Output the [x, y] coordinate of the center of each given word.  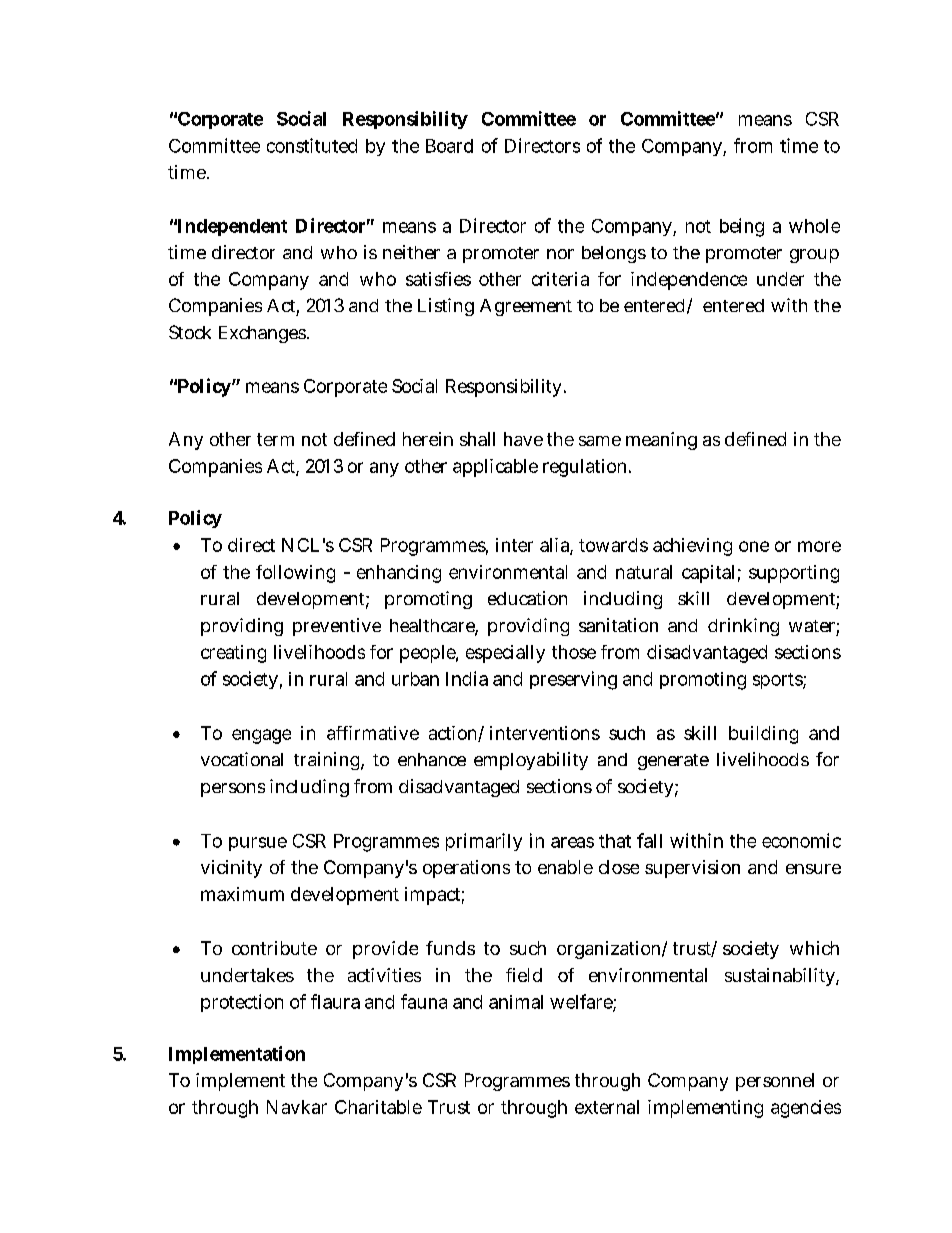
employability [531, 761]
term [275, 439]
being [742, 227]
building [763, 735]
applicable [495, 468]
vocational [242, 759]
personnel [775, 1082]
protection [242, 1003]
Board [449, 146]
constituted [312, 145]
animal [516, 1002]
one [754, 546]
